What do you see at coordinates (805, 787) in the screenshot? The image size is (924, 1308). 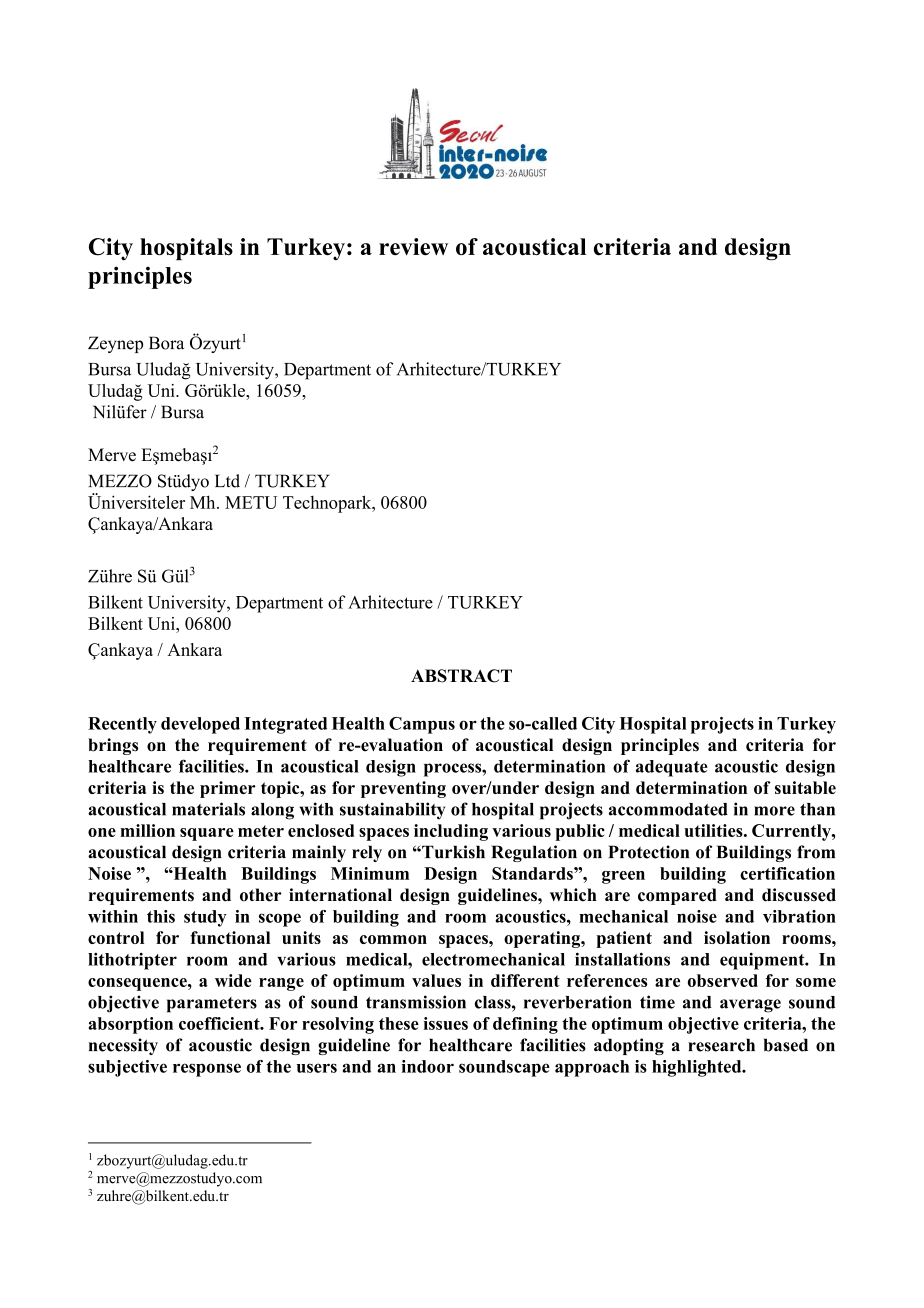 I see `suitable` at bounding box center [805, 787].
